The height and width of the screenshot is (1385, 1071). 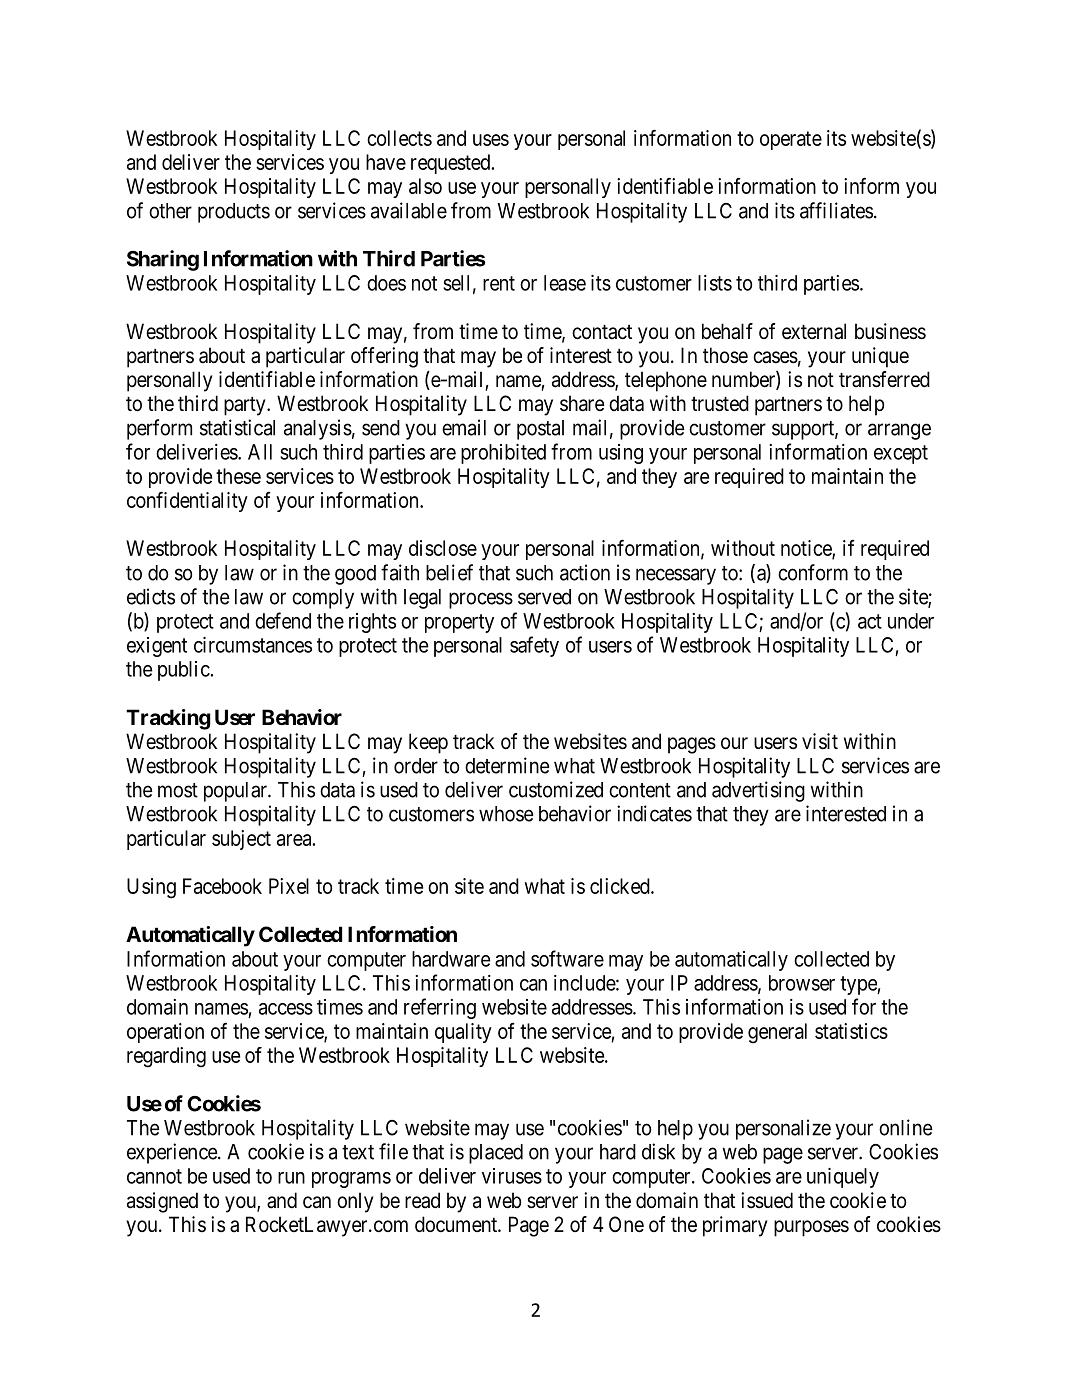 What do you see at coordinates (811, 1228) in the screenshot?
I see `purposes` at bounding box center [811, 1228].
